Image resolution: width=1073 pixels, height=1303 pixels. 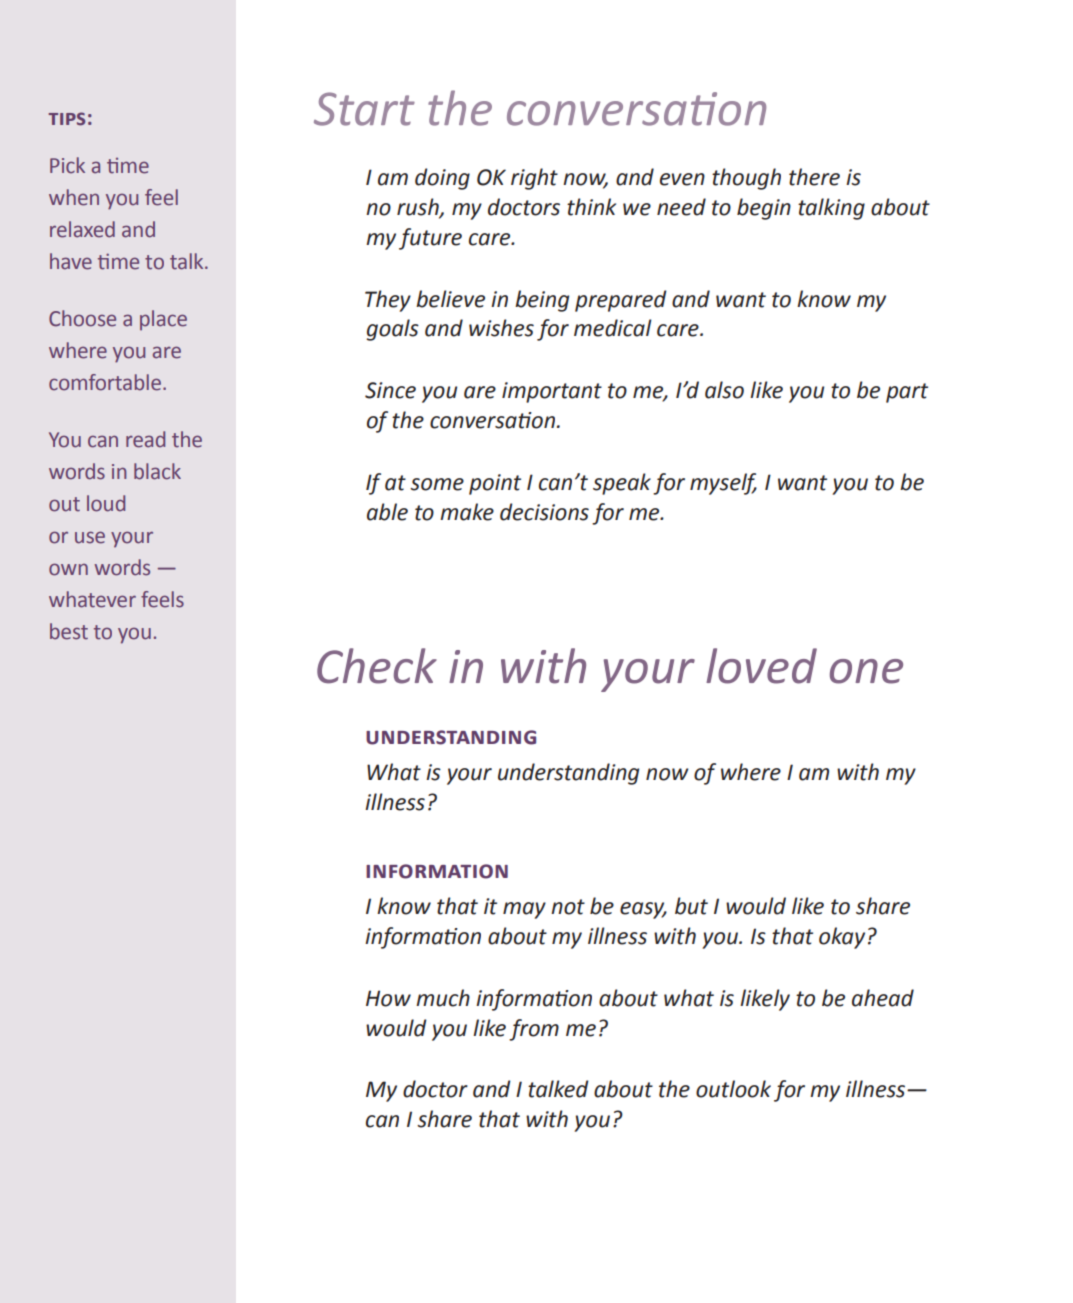 What do you see at coordinates (691, 906) in the image?
I see `but` at bounding box center [691, 906].
